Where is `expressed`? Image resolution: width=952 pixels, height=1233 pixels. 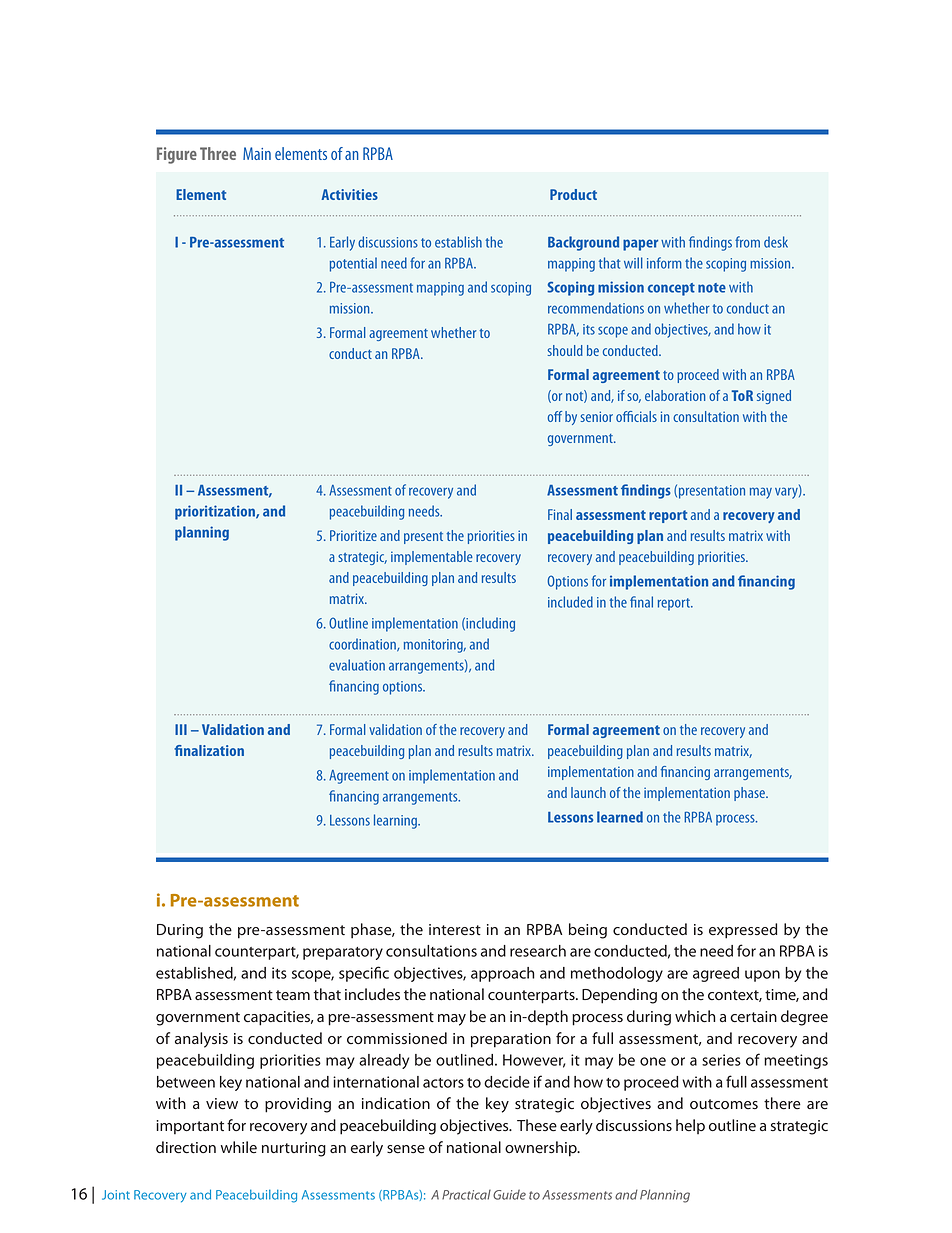 expressed is located at coordinates (743, 931).
